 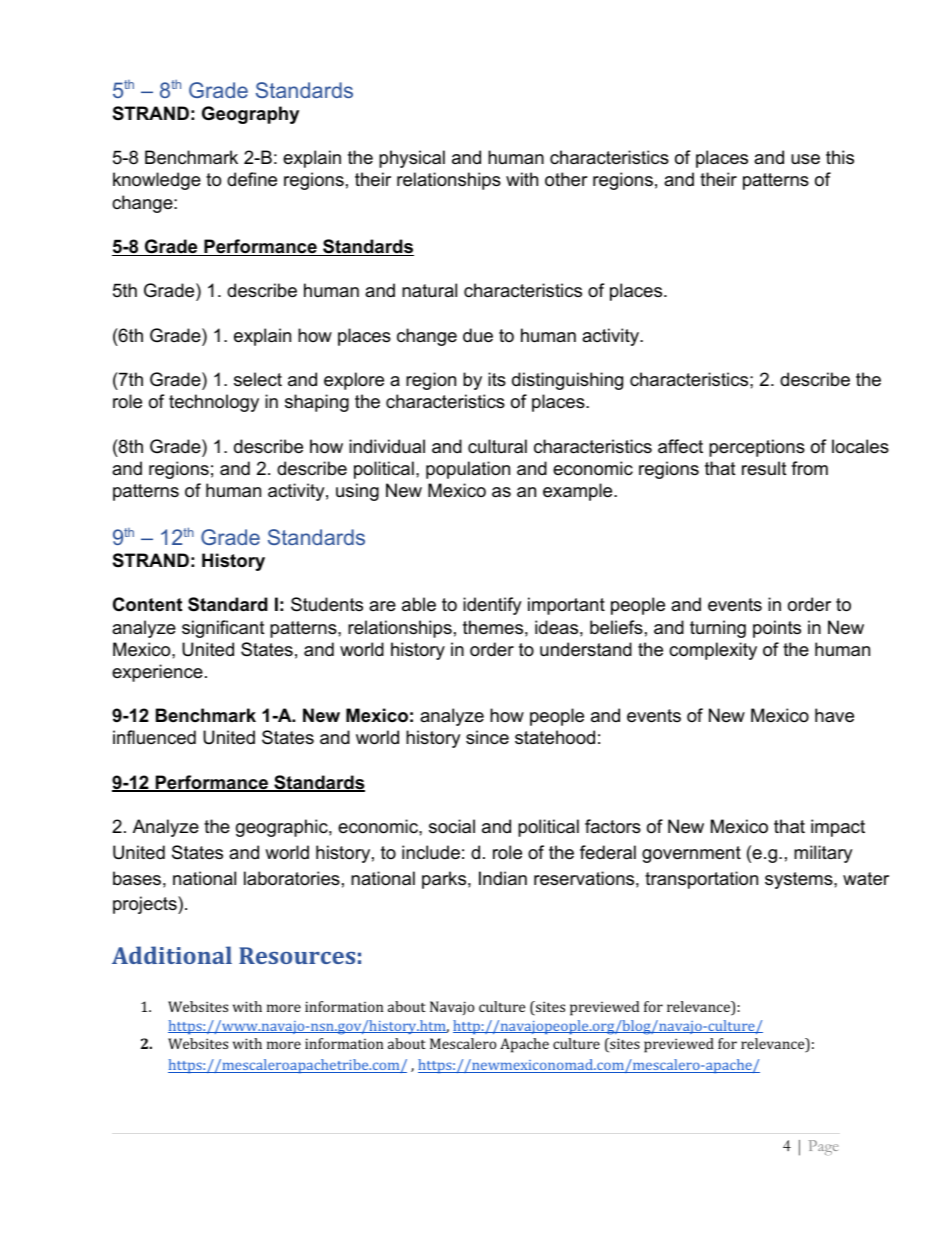 What do you see at coordinates (250, 115) in the image?
I see `Geography` at bounding box center [250, 115].
